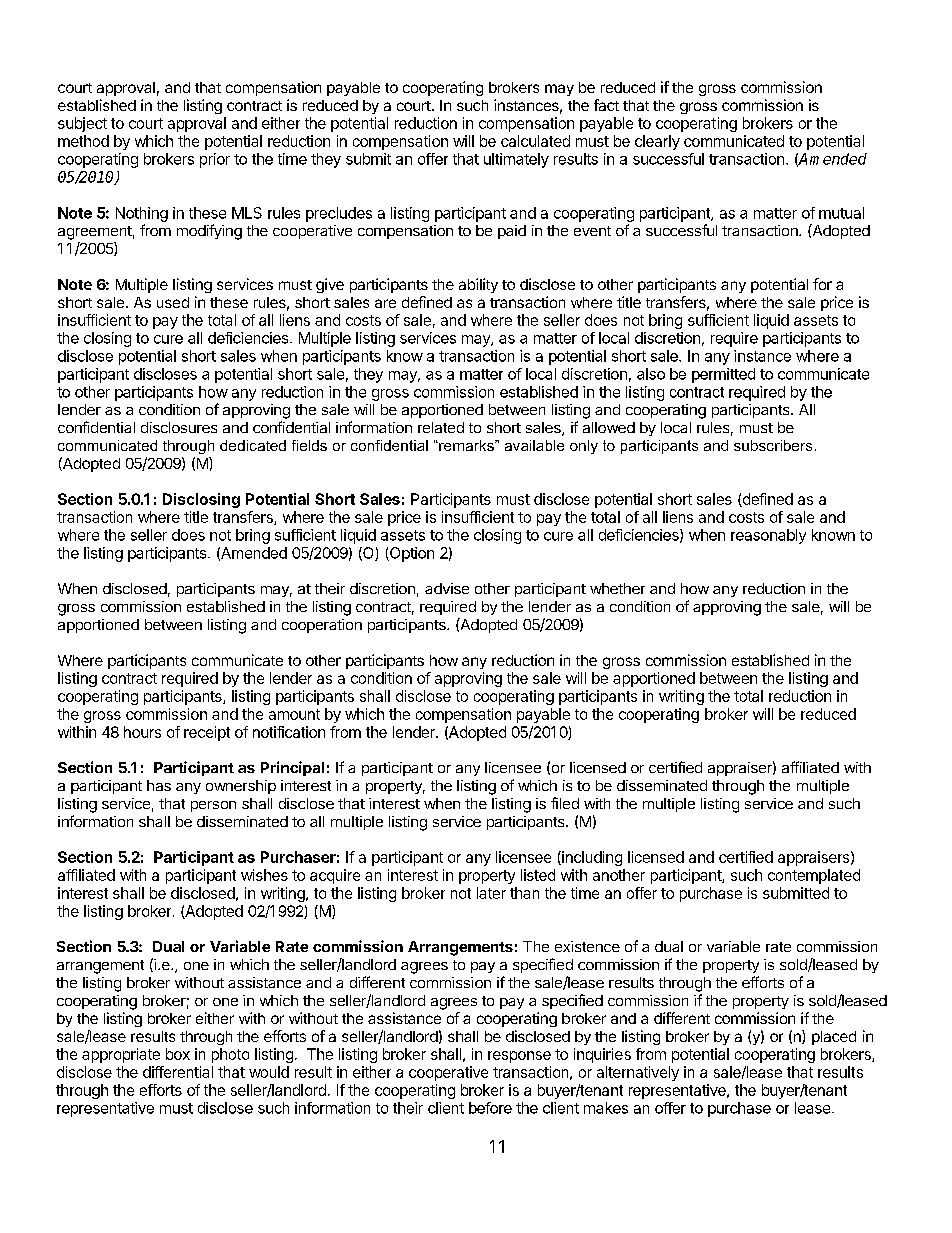 Image resolution: width=952 pixels, height=1233 pixels. I want to click on later, so click(491, 893).
